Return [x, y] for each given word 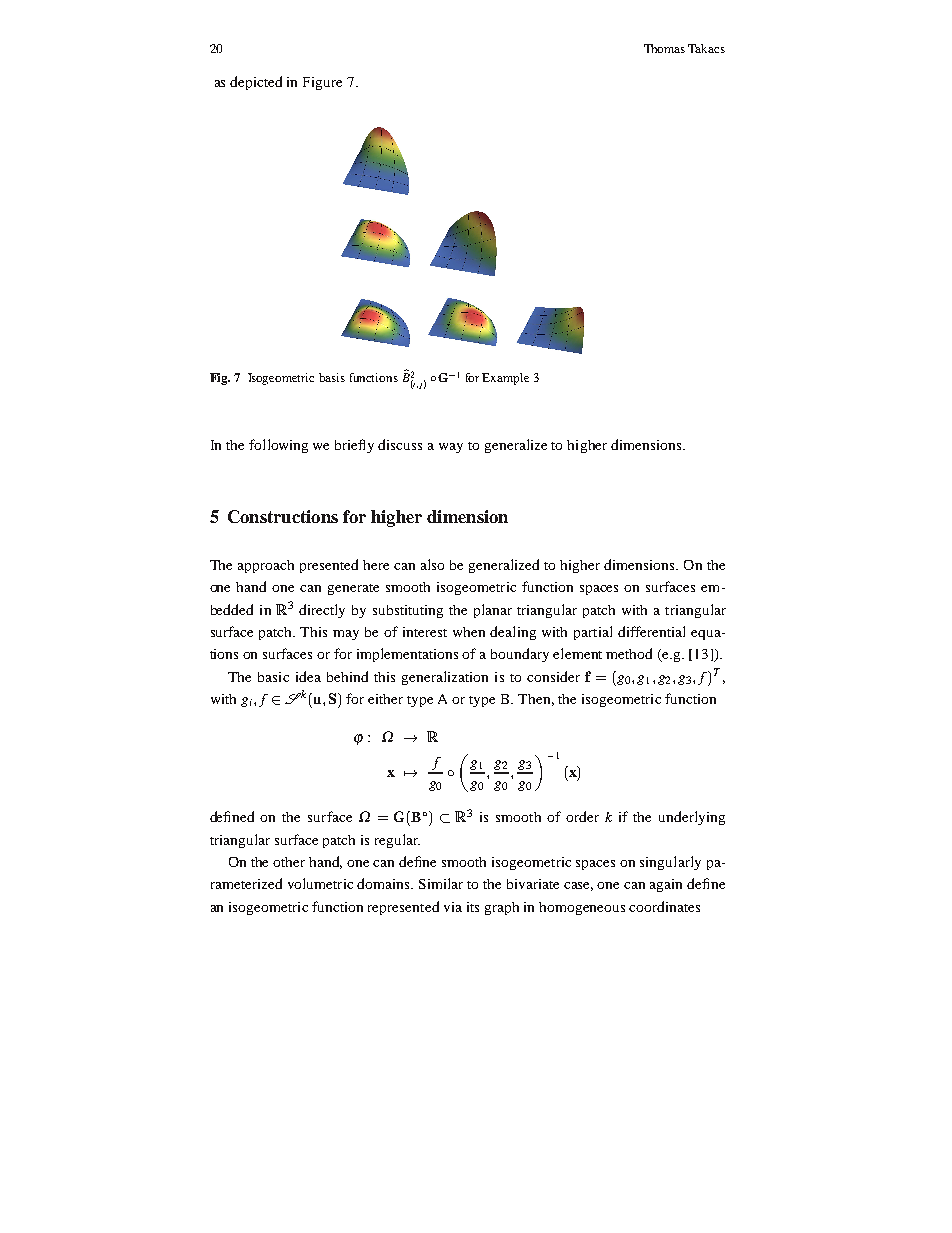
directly [322, 611]
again [666, 885]
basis [332, 377]
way [451, 448]
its [473, 907]
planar [493, 611]
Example [505, 379]
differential [651, 631]
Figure [322, 83]
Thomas [664, 48]
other [289, 862]
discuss [400, 444]
